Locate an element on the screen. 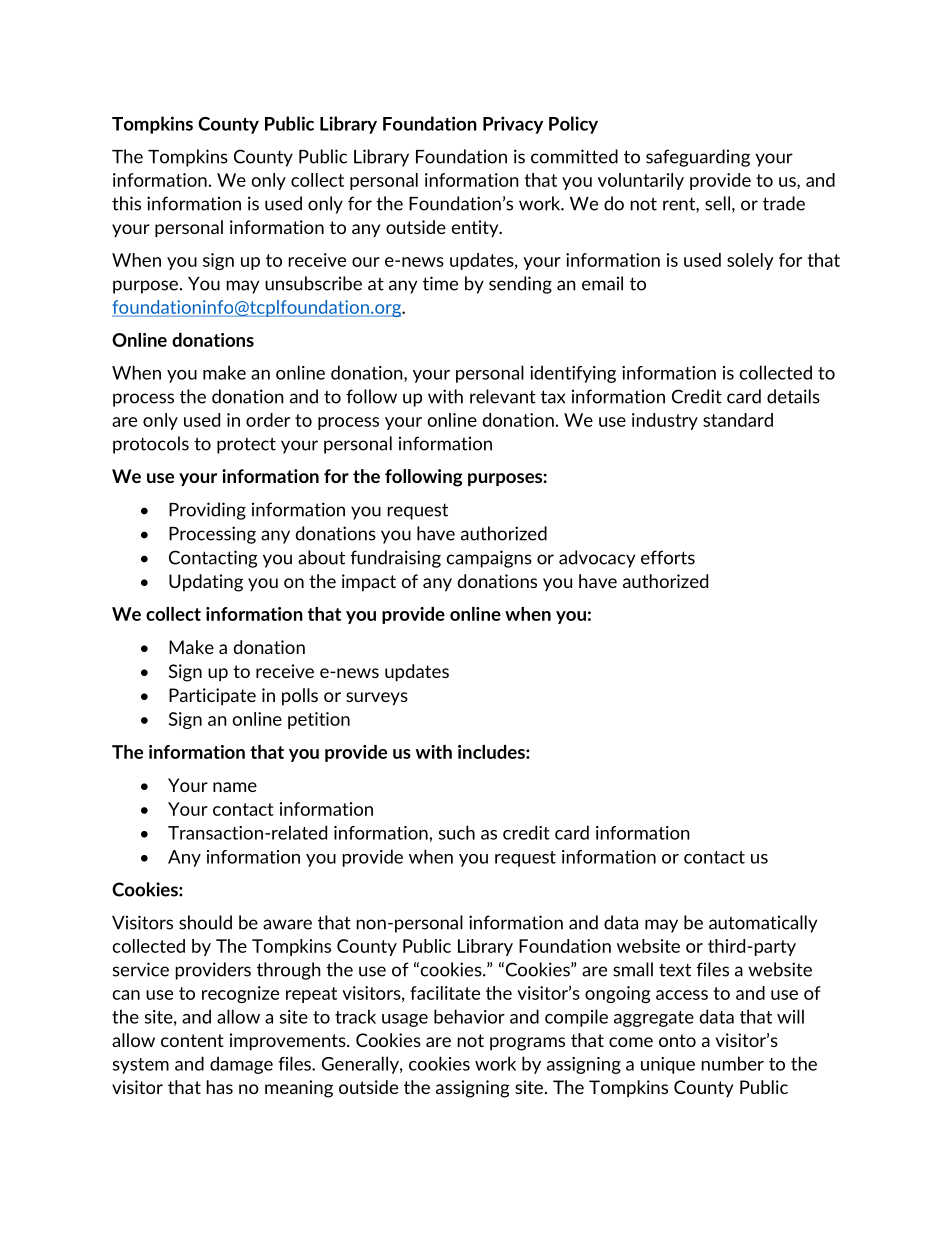  Updating is located at coordinates (206, 583).
